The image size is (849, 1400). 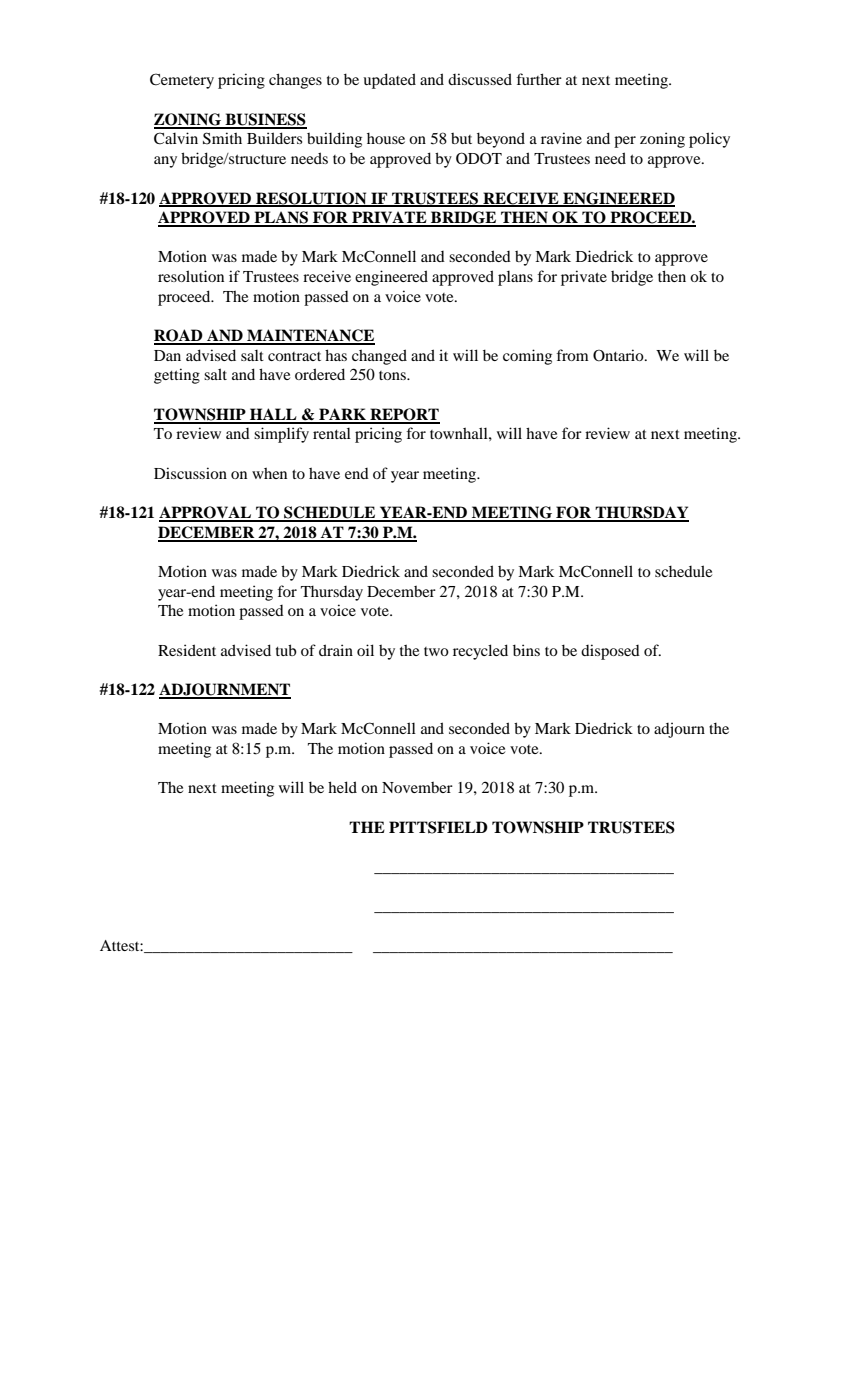 What do you see at coordinates (265, 120) in the image?
I see `BUSINESS` at bounding box center [265, 120].
